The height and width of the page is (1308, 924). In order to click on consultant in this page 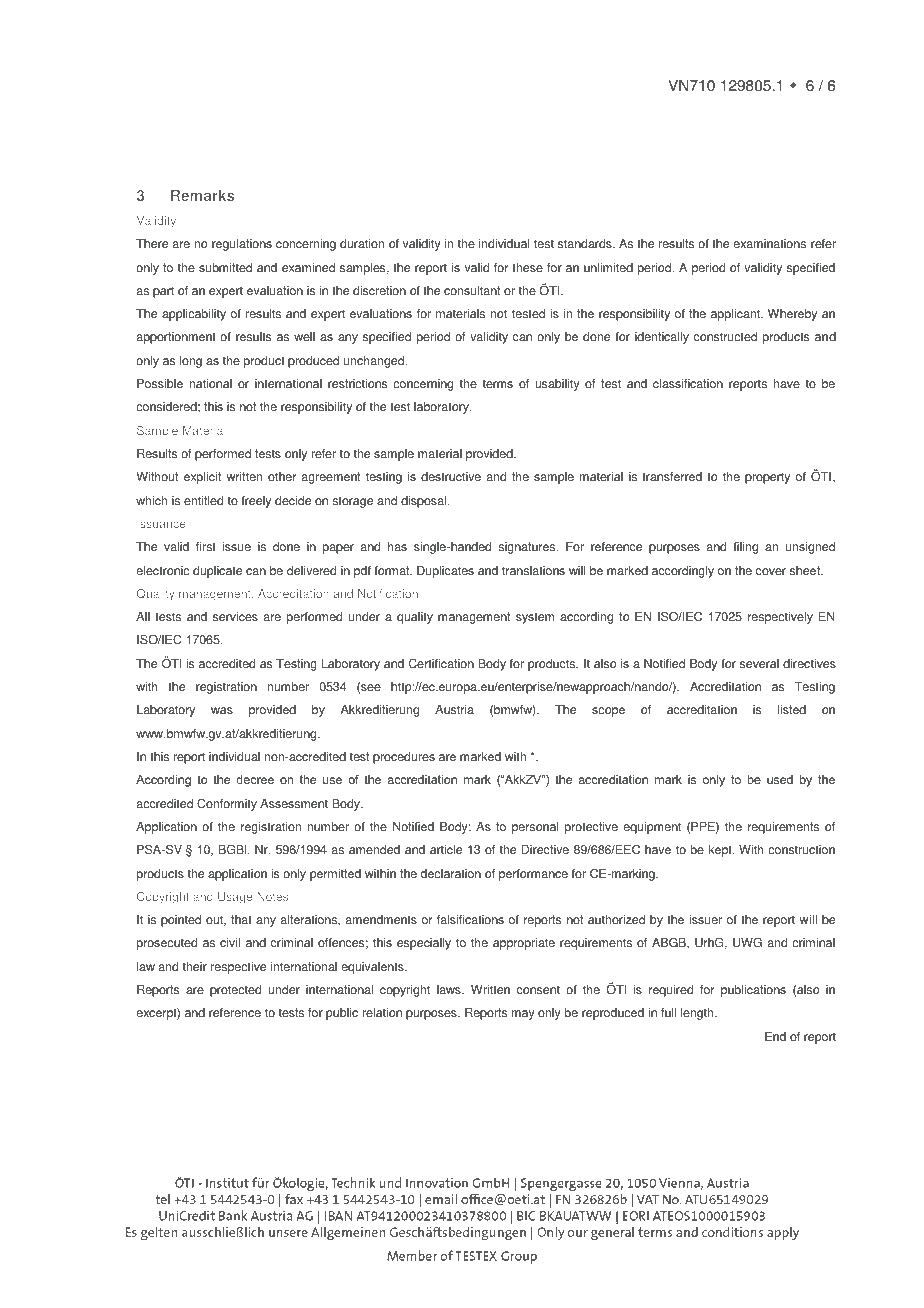, I will do `click(472, 291)`.
